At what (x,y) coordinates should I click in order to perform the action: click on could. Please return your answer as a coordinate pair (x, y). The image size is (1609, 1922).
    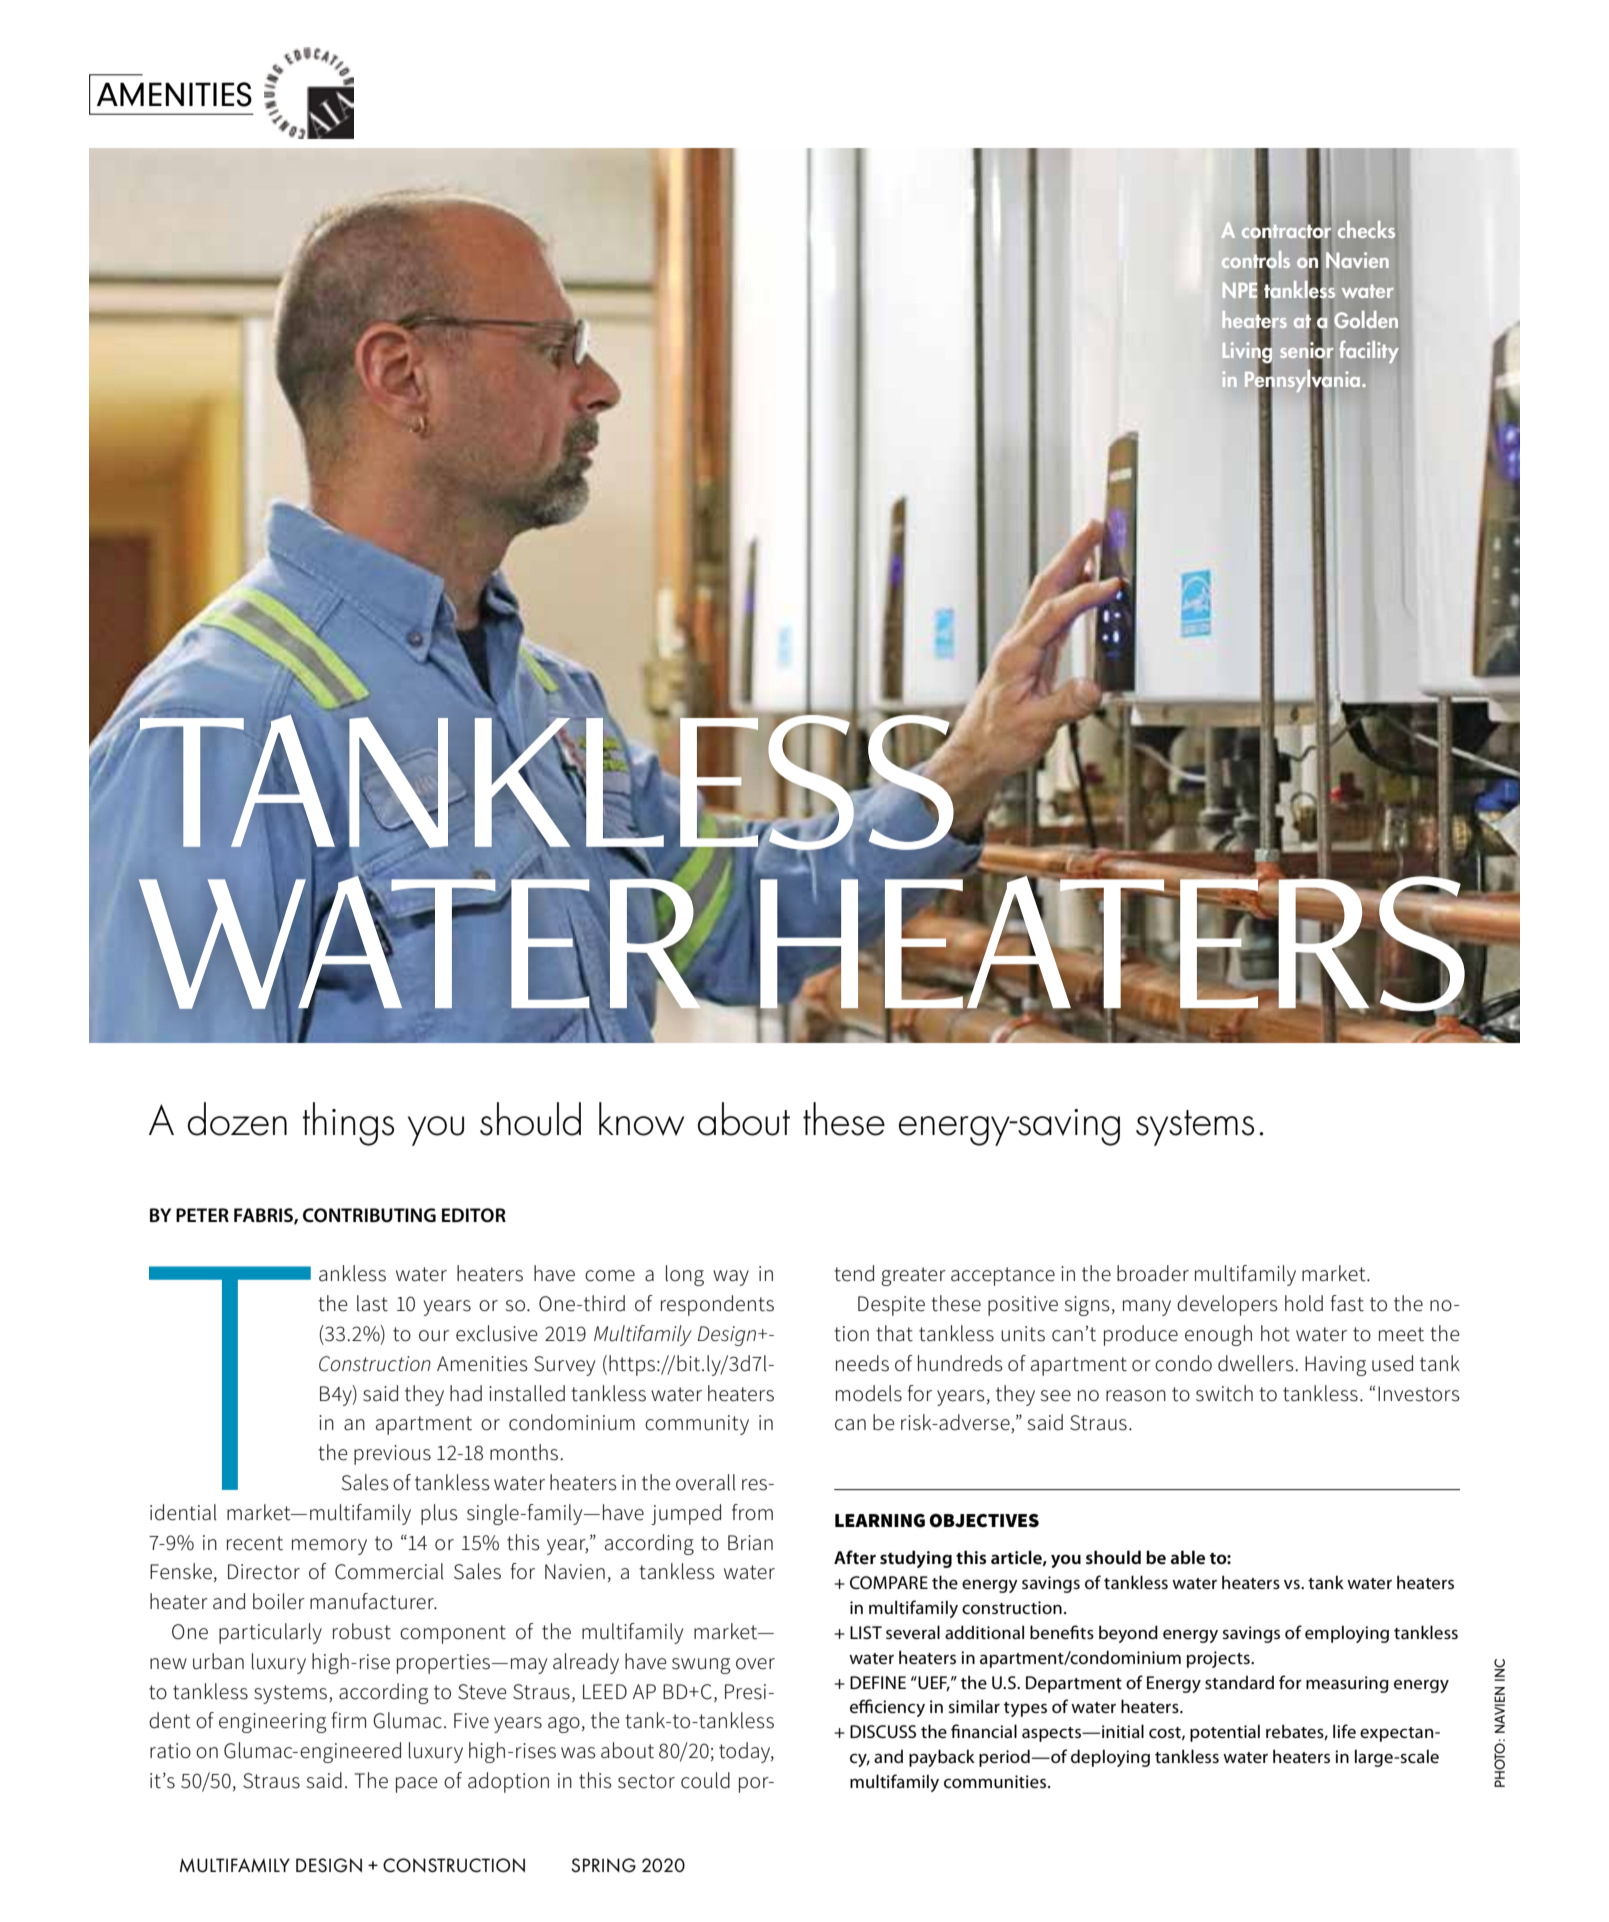
    Looking at the image, I should click on (705, 1780).
